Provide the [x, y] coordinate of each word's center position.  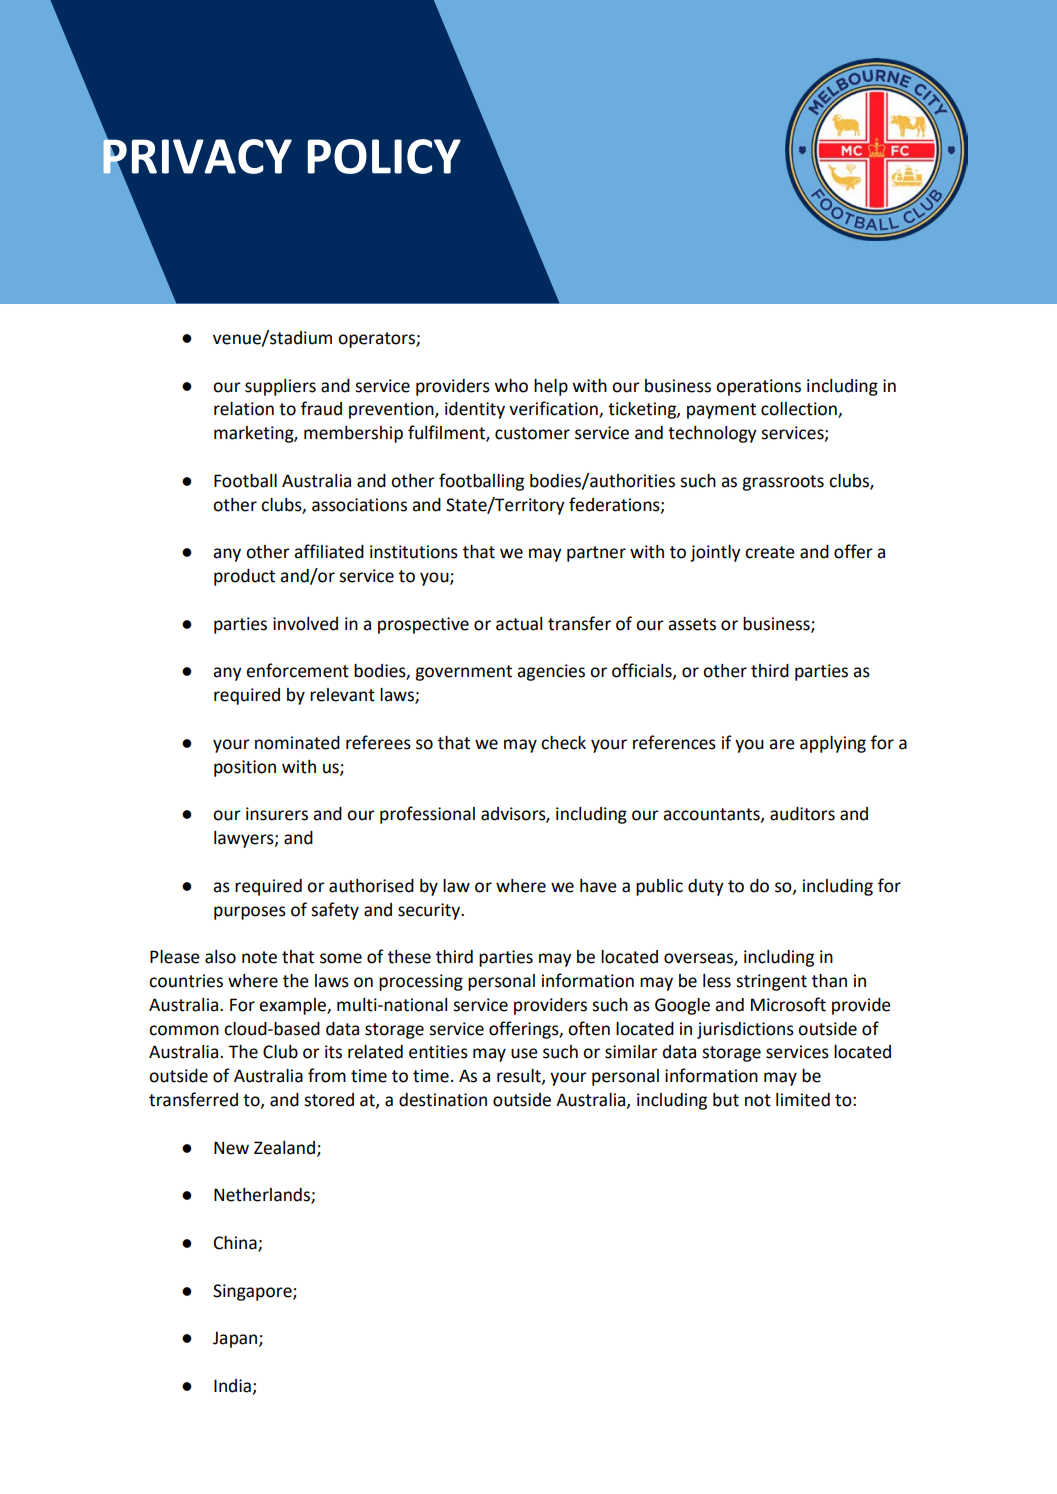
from [327, 1075]
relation [244, 409]
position [245, 768]
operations [758, 387]
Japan [236, 1339]
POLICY [384, 156]
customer [532, 433]
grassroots [783, 483]
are [782, 744]
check [563, 743]
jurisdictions [745, 1030]
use [524, 1053]
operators [377, 340]
